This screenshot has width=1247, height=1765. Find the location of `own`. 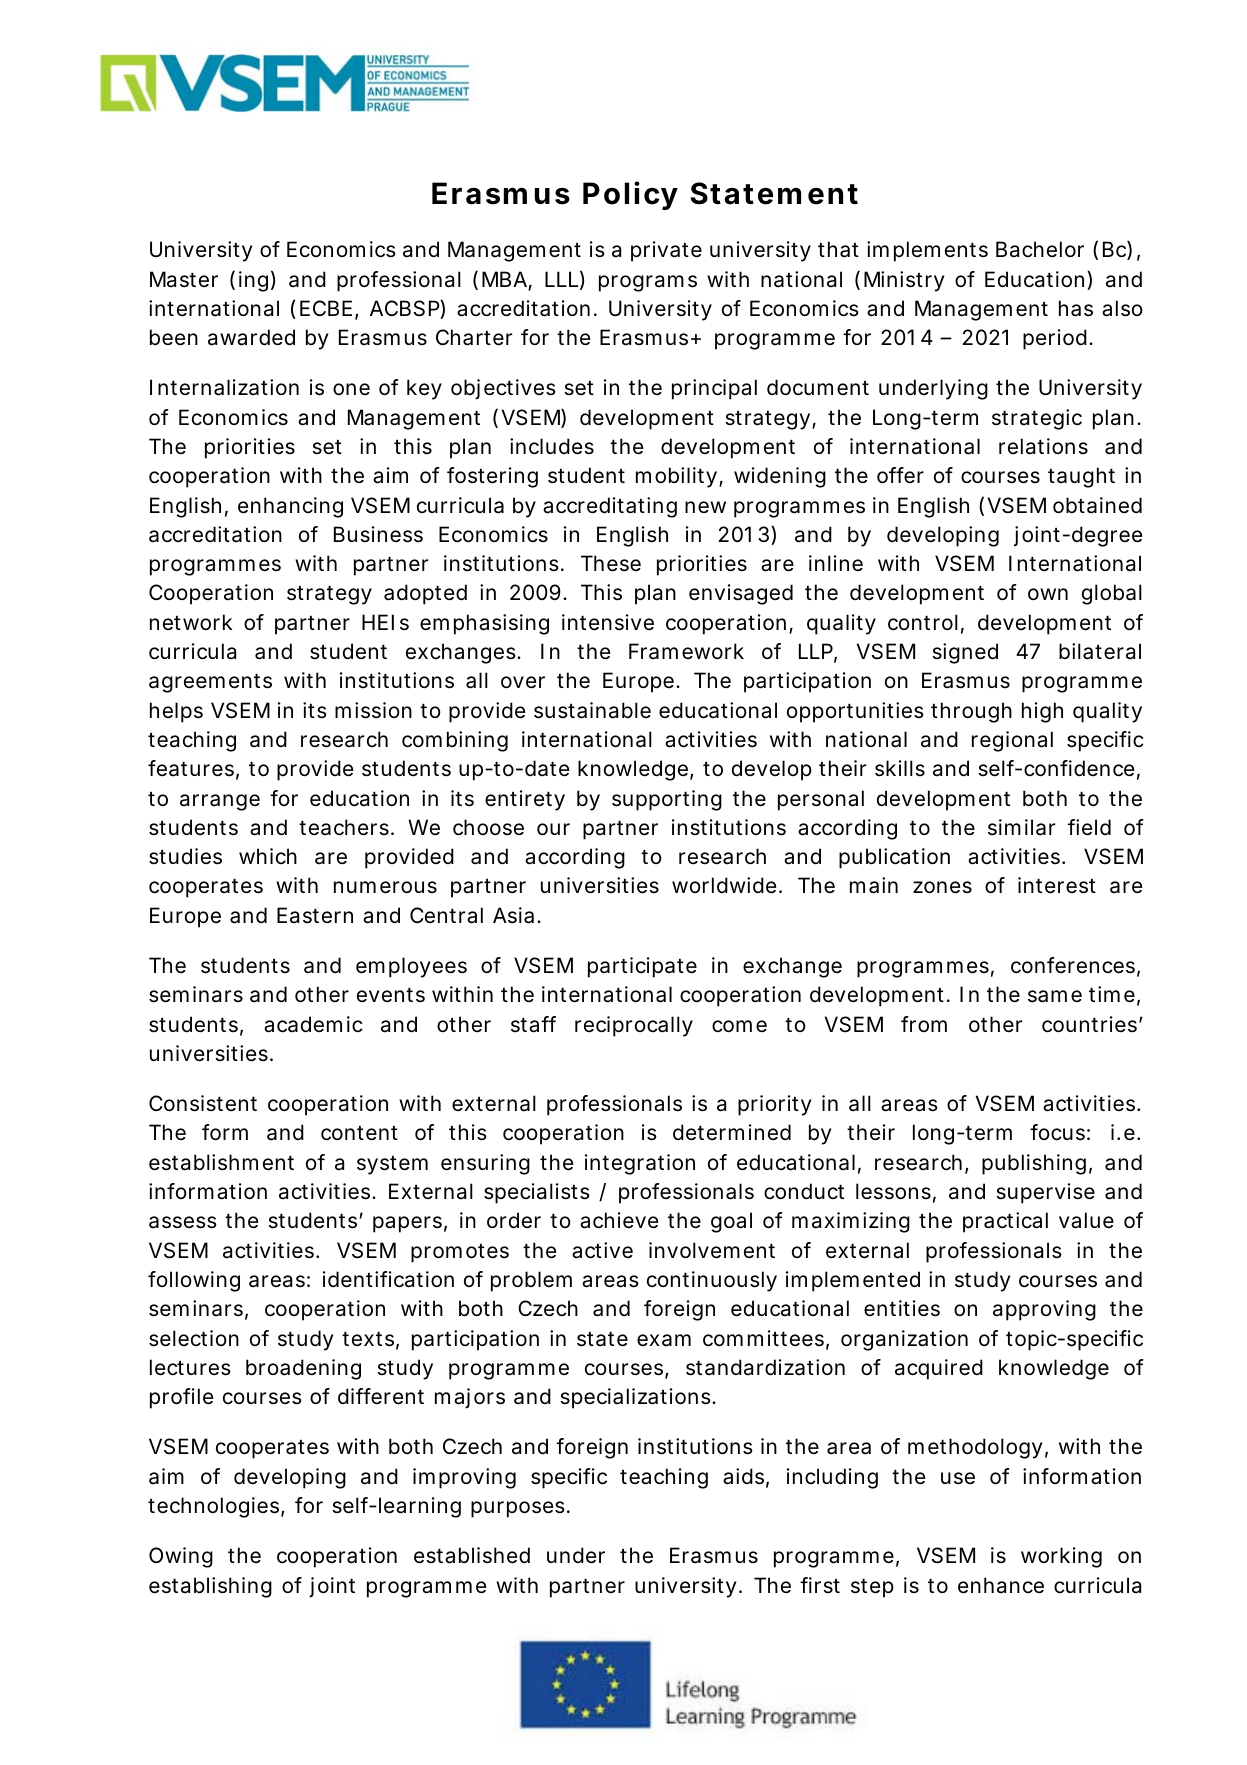

own is located at coordinates (1048, 594).
